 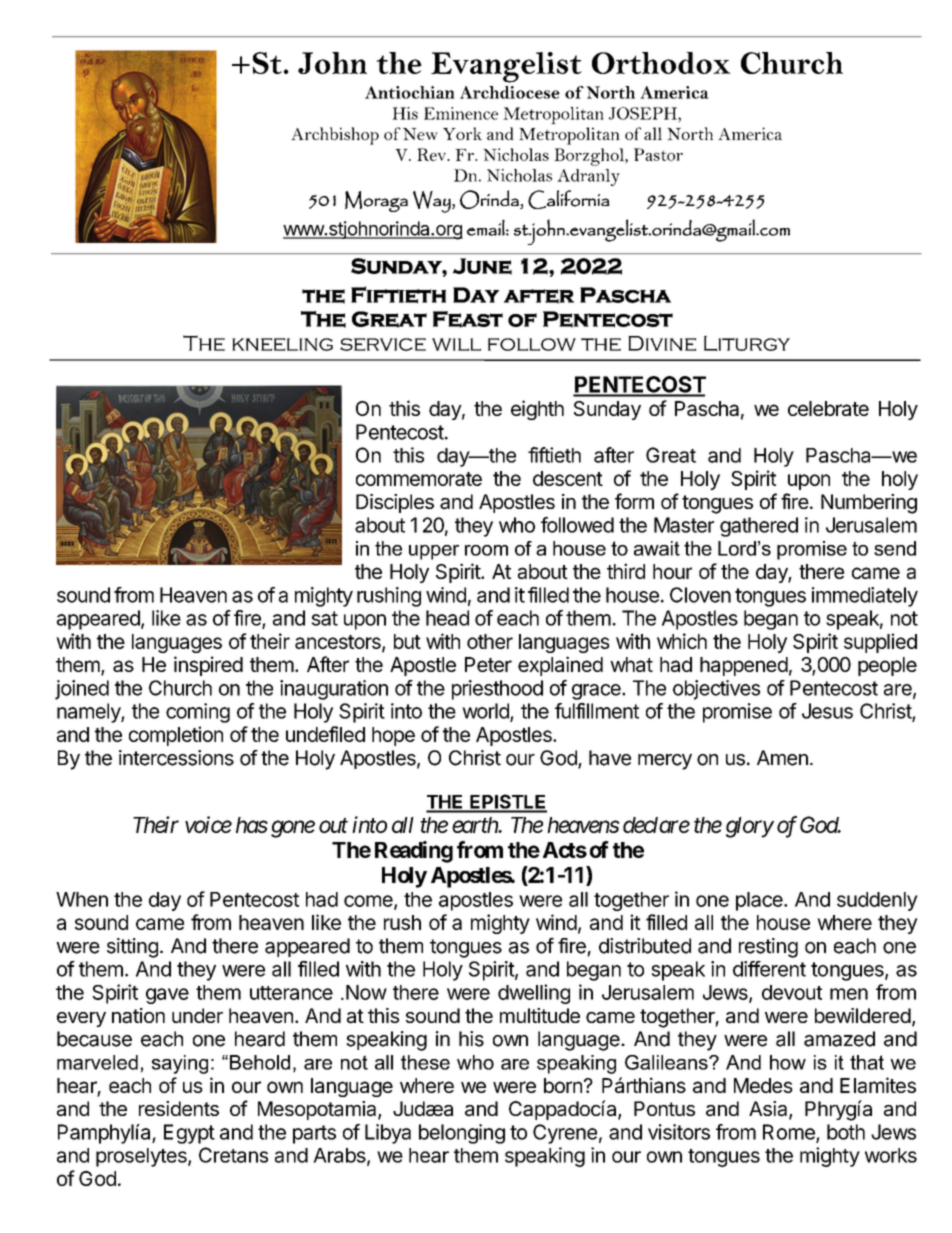 What do you see at coordinates (189, 1134) in the screenshot?
I see `Egypt` at bounding box center [189, 1134].
